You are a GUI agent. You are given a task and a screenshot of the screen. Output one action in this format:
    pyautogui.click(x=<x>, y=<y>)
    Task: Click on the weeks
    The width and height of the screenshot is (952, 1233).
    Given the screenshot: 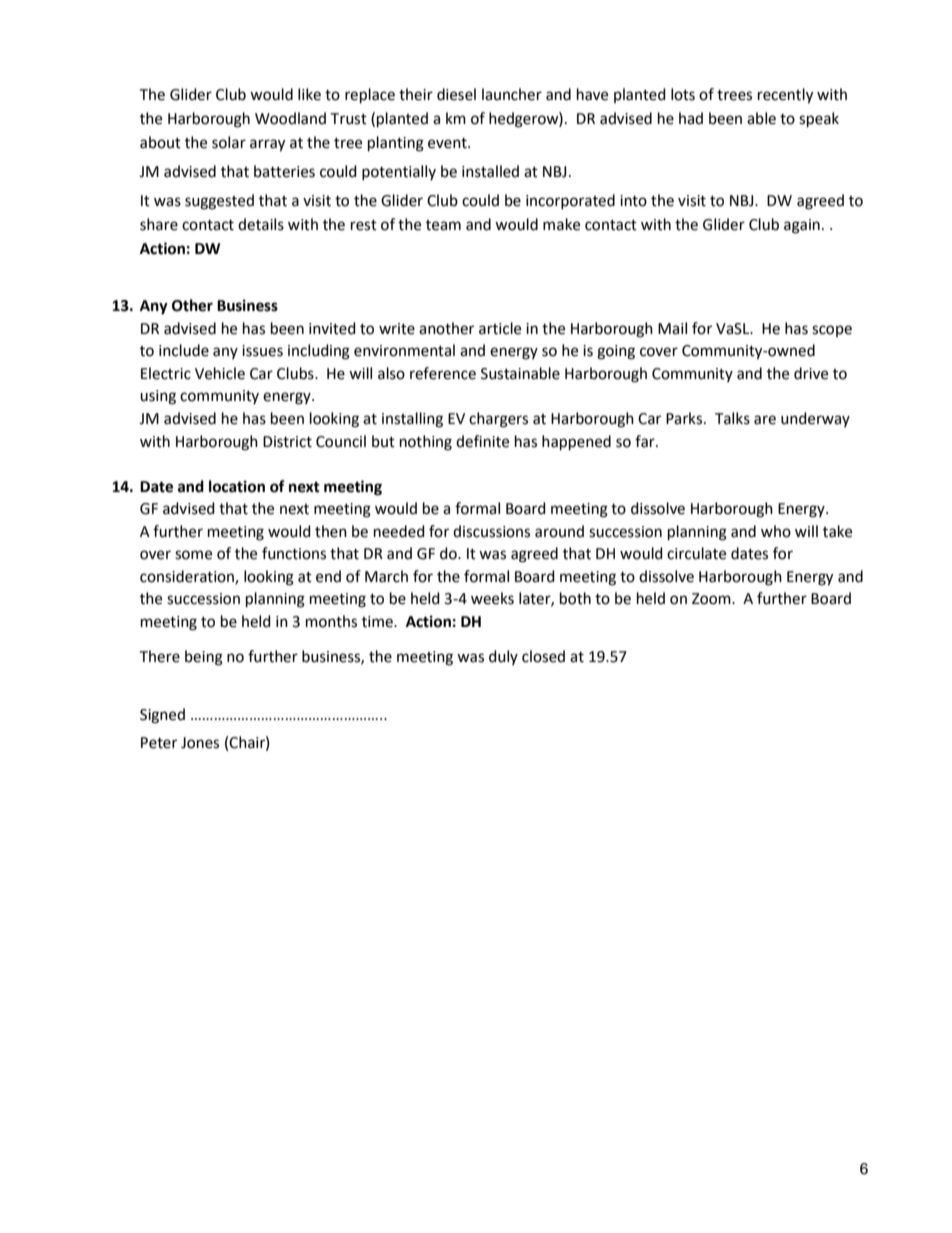 What is the action you would take?
    pyautogui.click(x=492, y=598)
